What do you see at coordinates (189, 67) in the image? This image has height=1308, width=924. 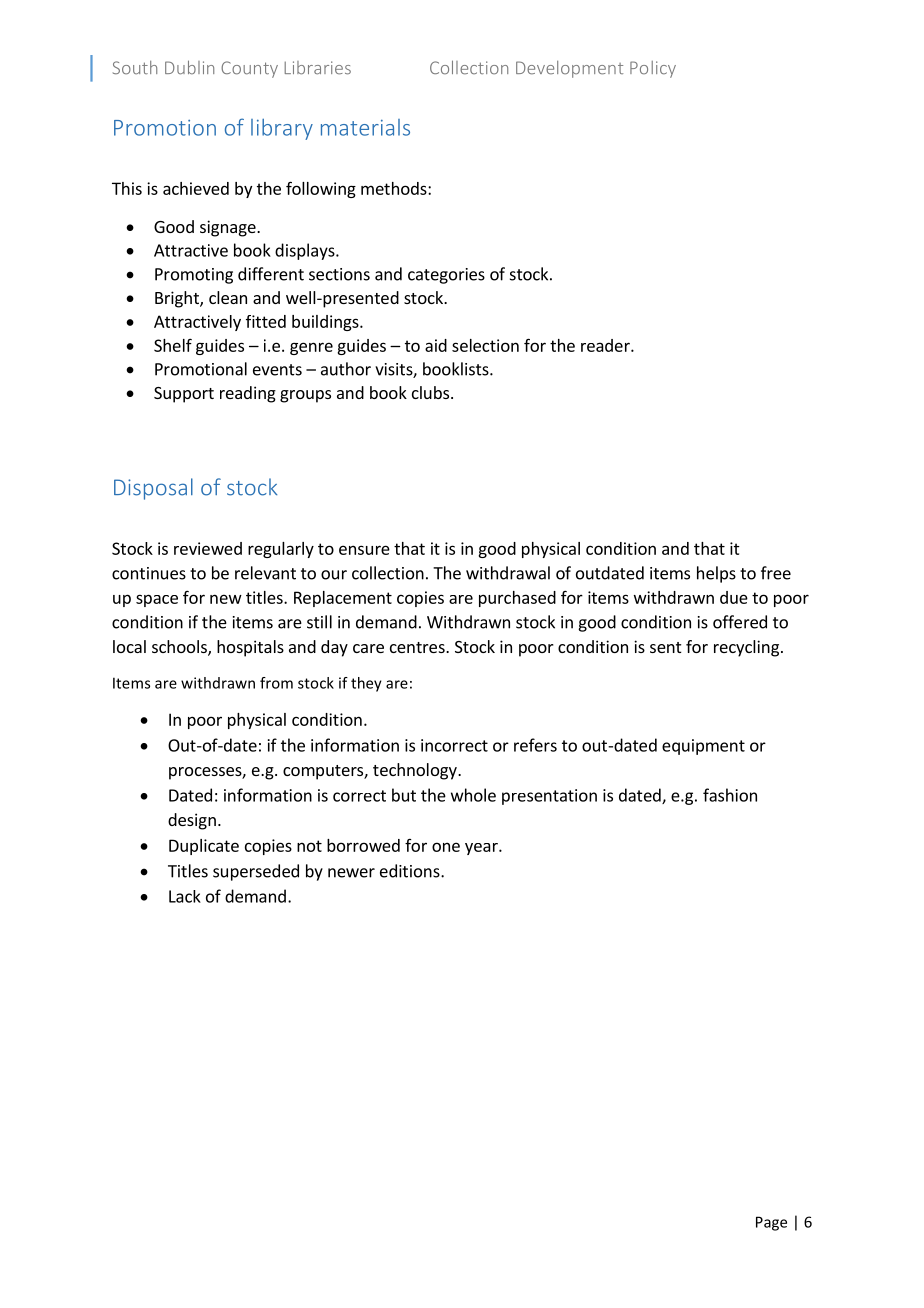 I see `Dublin` at bounding box center [189, 67].
